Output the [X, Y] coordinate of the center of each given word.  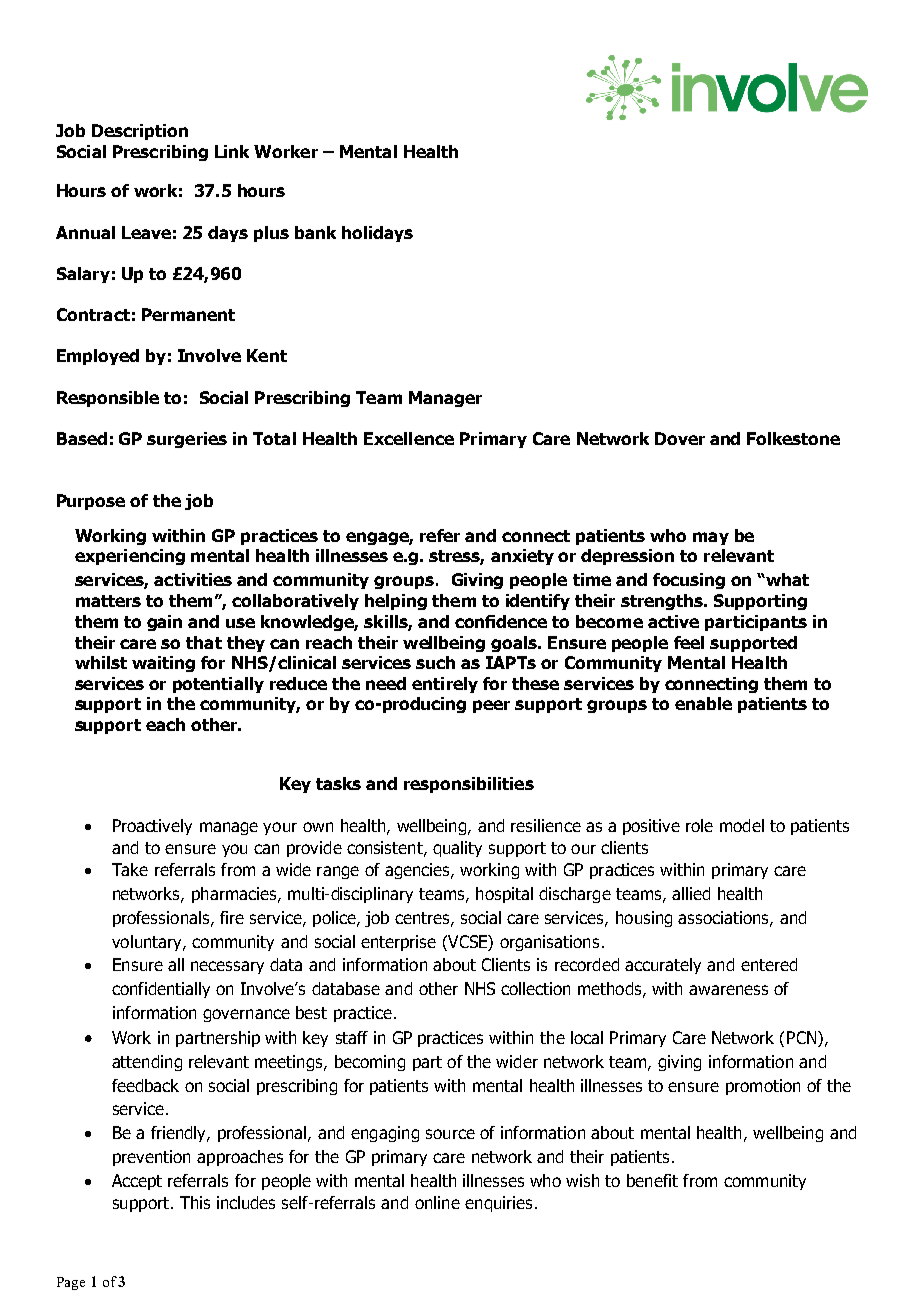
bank [315, 232]
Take [130, 869]
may [711, 538]
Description [140, 132]
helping [396, 602]
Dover [680, 438]
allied [691, 893]
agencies [418, 871]
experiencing [130, 557]
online [437, 1202]
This [195, 1202]
